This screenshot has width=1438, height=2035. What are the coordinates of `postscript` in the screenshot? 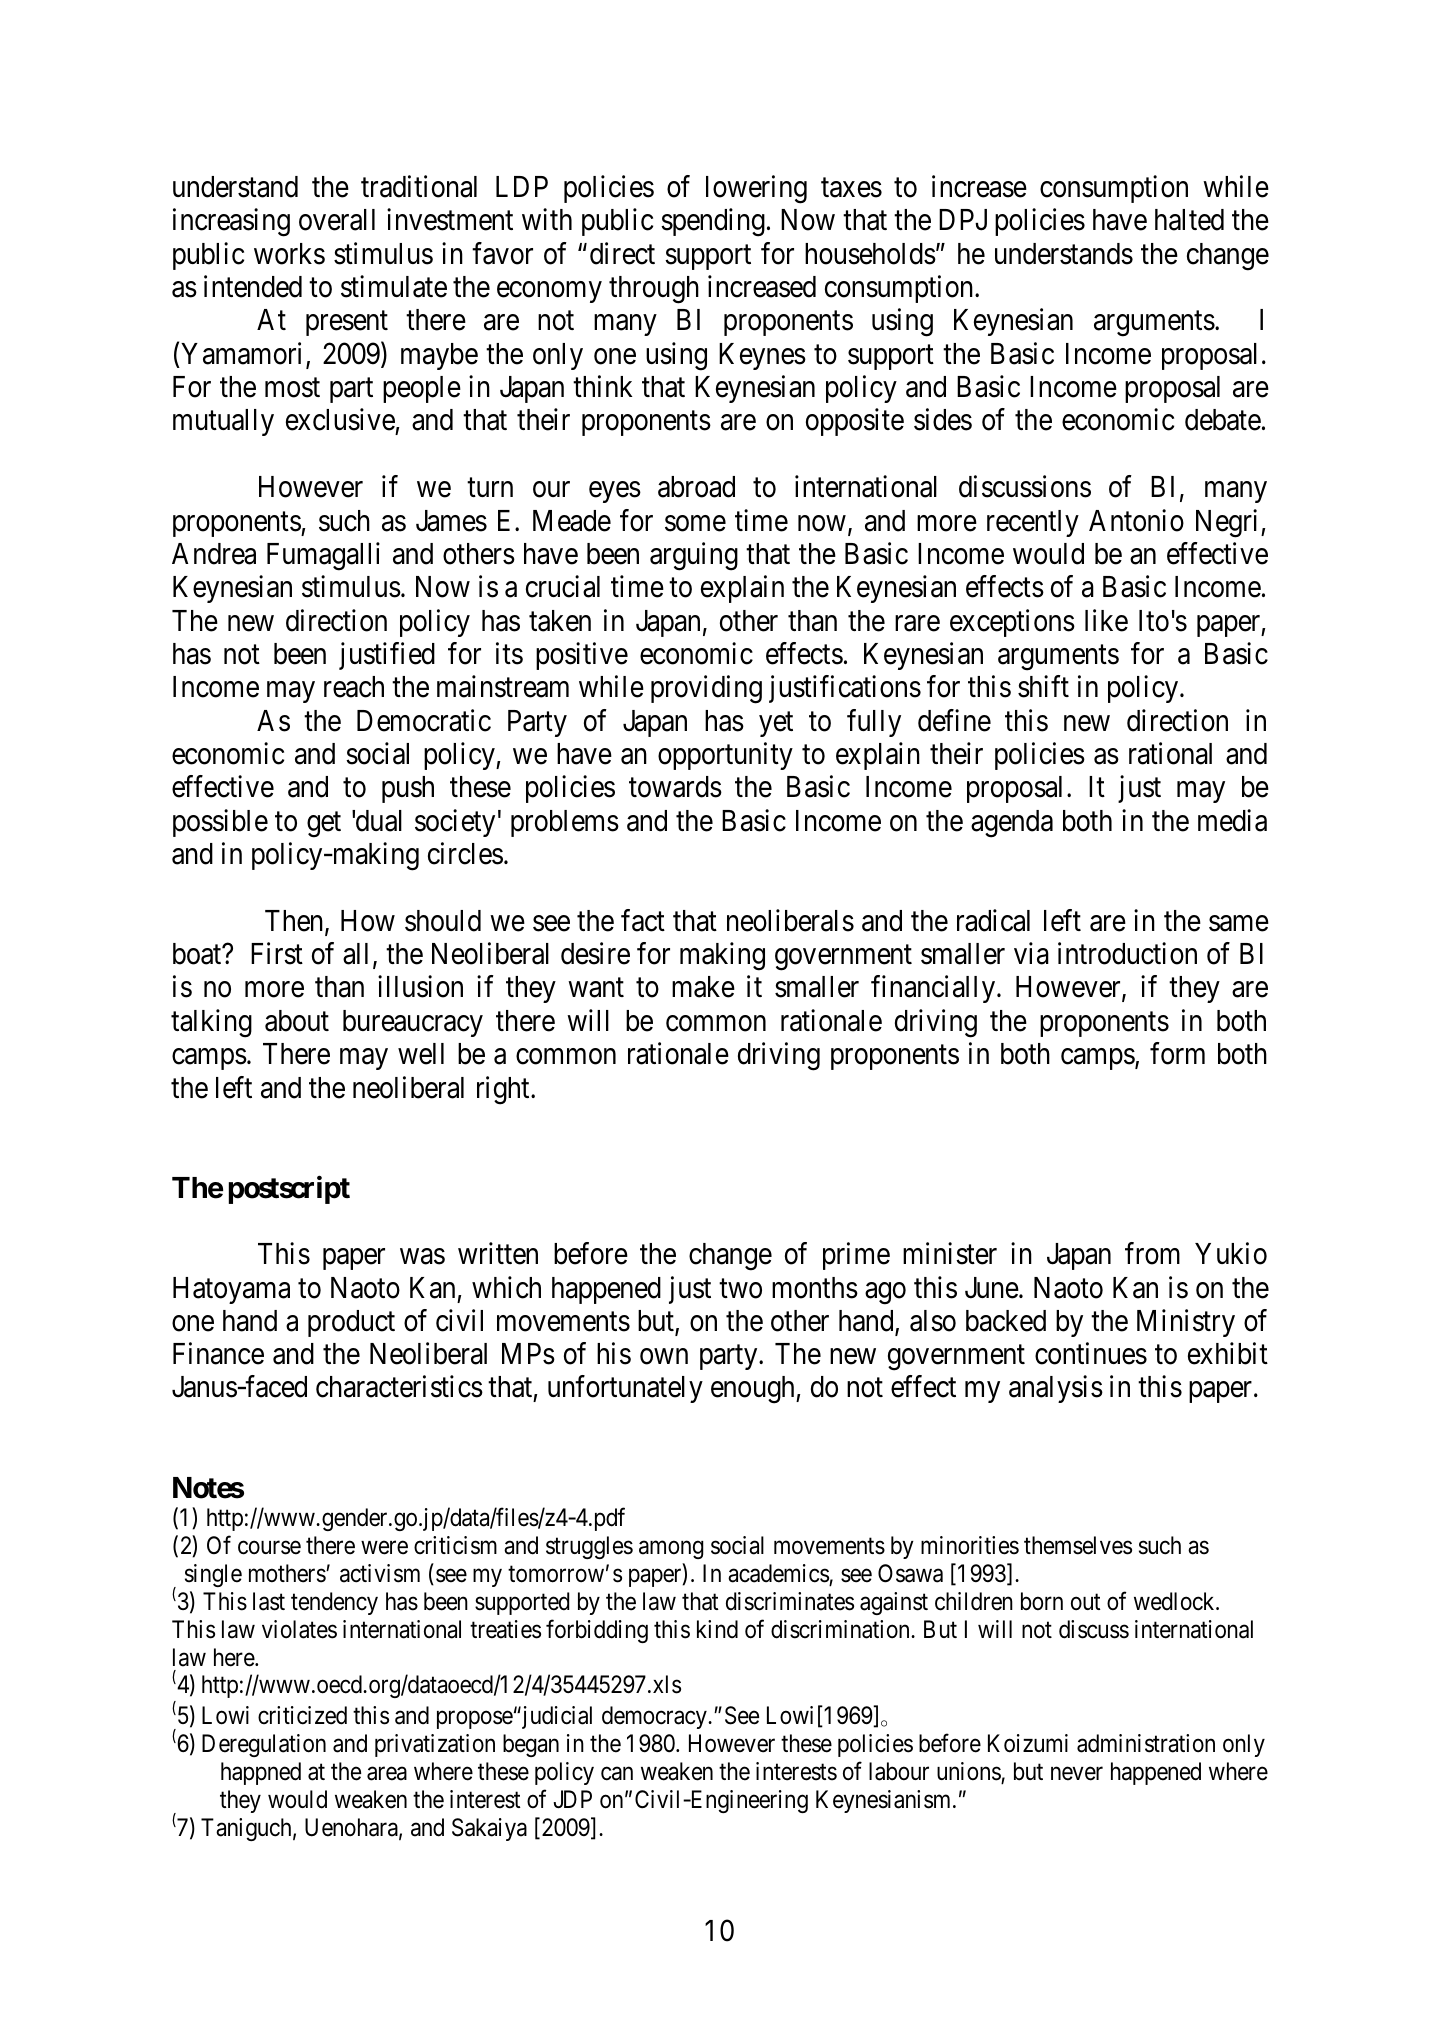 It's located at (289, 1190).
